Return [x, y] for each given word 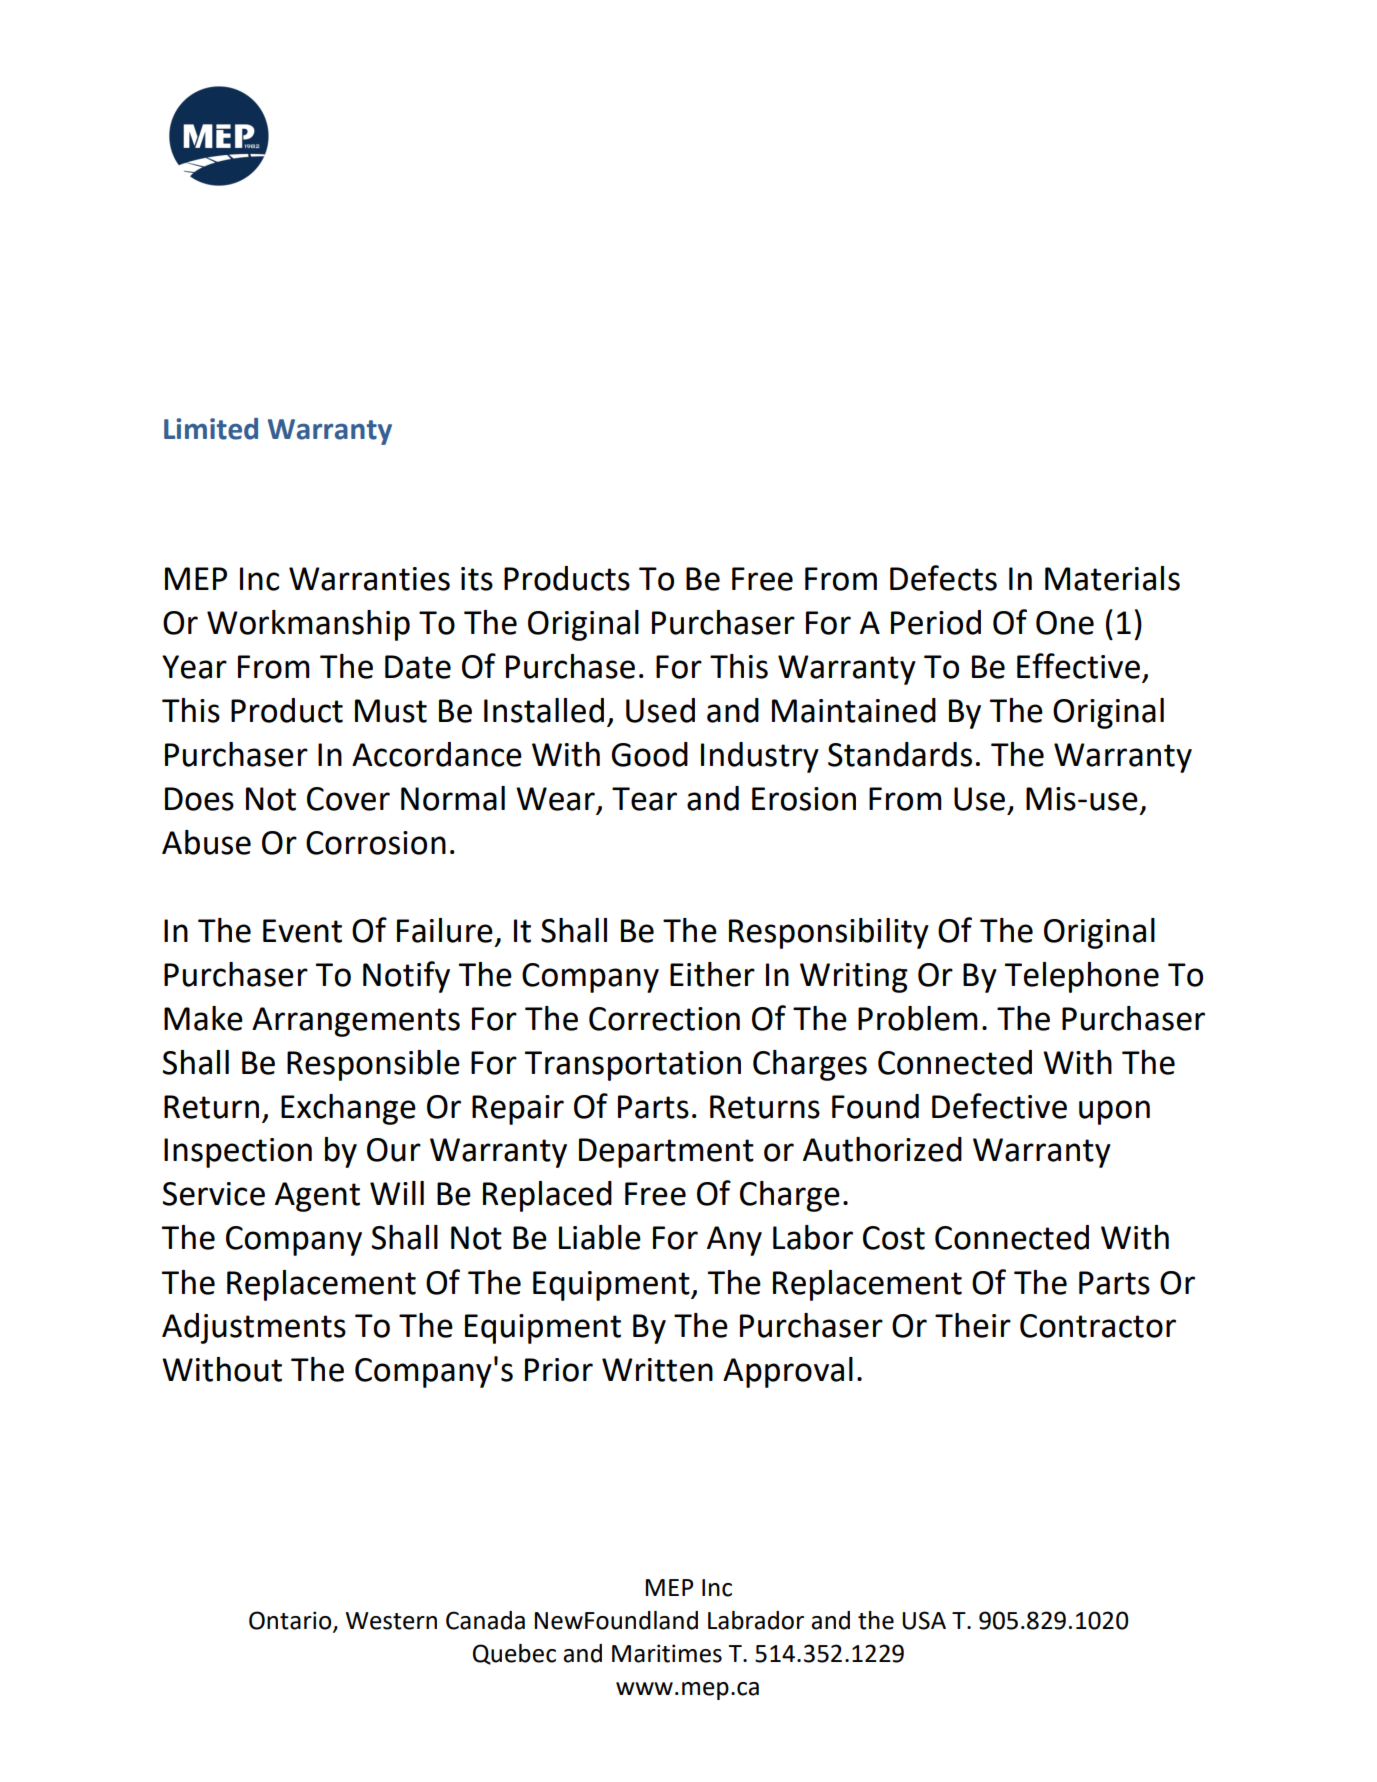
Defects [943, 578]
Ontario [291, 1621]
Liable [600, 1237]
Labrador [756, 1620]
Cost [894, 1238]
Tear [644, 799]
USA [924, 1620]
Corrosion [376, 843]
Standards [900, 754]
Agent [317, 1197]
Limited [211, 429]
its [477, 579]
